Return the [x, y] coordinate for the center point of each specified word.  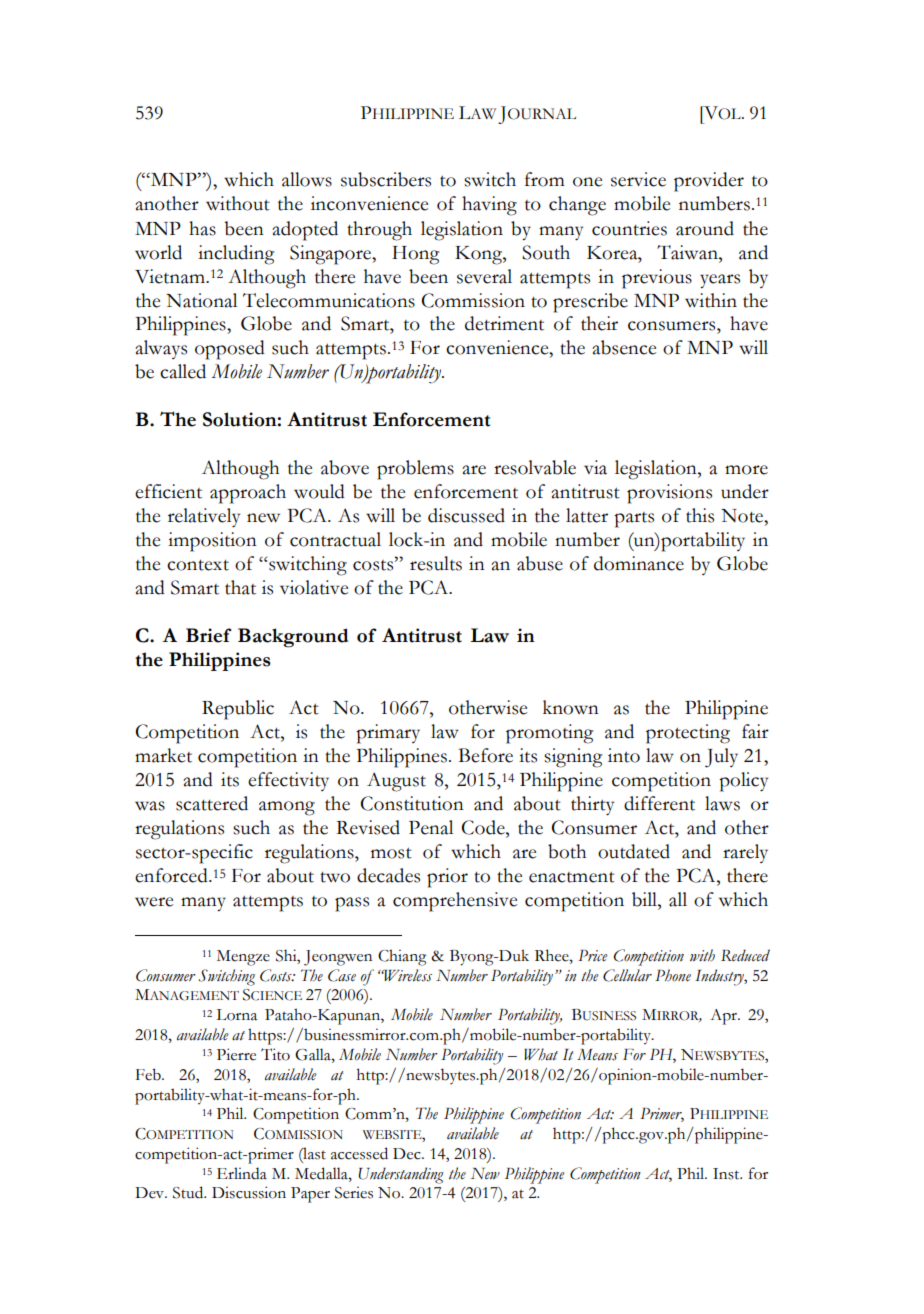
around [705, 228]
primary [388, 734]
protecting [688, 734]
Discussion [249, 1192]
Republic [238, 710]
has [202, 228]
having [489, 206]
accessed [359, 1153]
